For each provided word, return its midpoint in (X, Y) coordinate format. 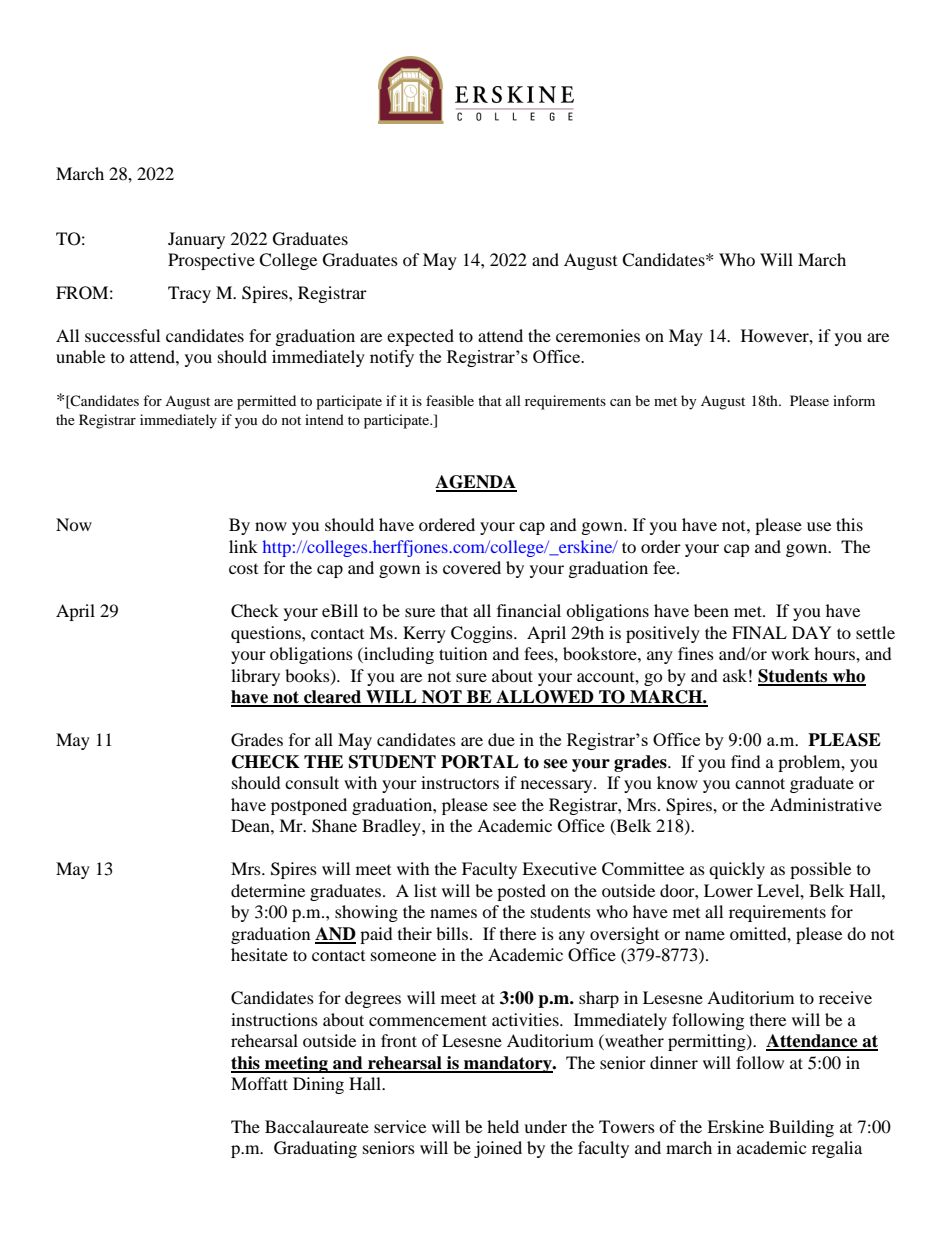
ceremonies (598, 335)
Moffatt (259, 1083)
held (503, 1126)
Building (801, 1128)
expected (420, 337)
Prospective (211, 261)
